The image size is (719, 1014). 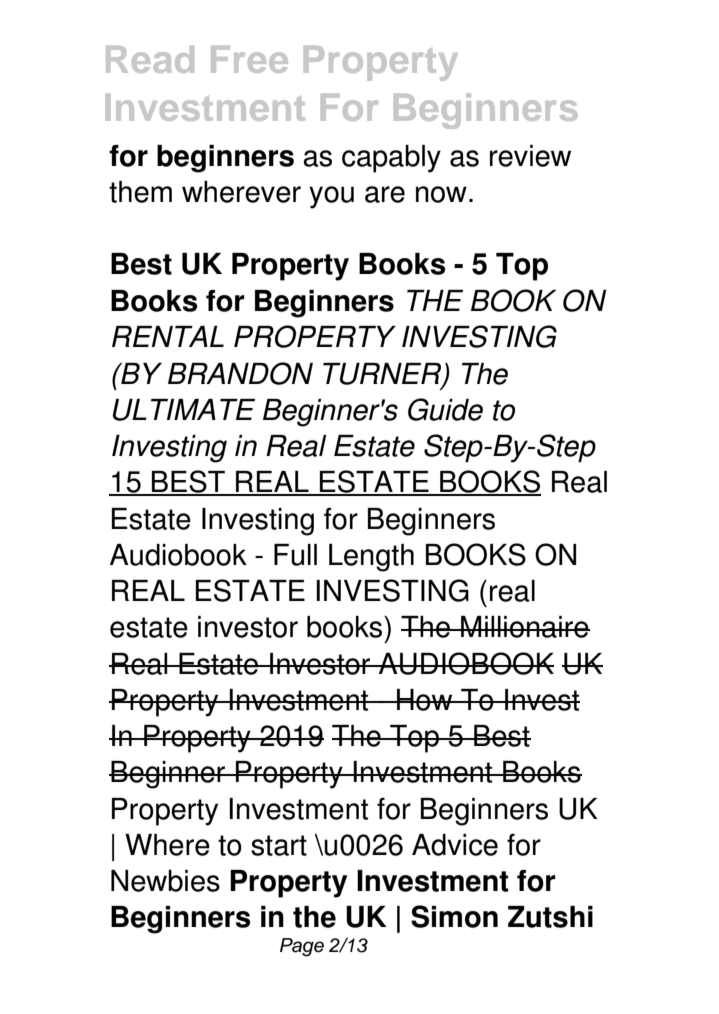 I want to click on Page, so click(x=302, y=947).
